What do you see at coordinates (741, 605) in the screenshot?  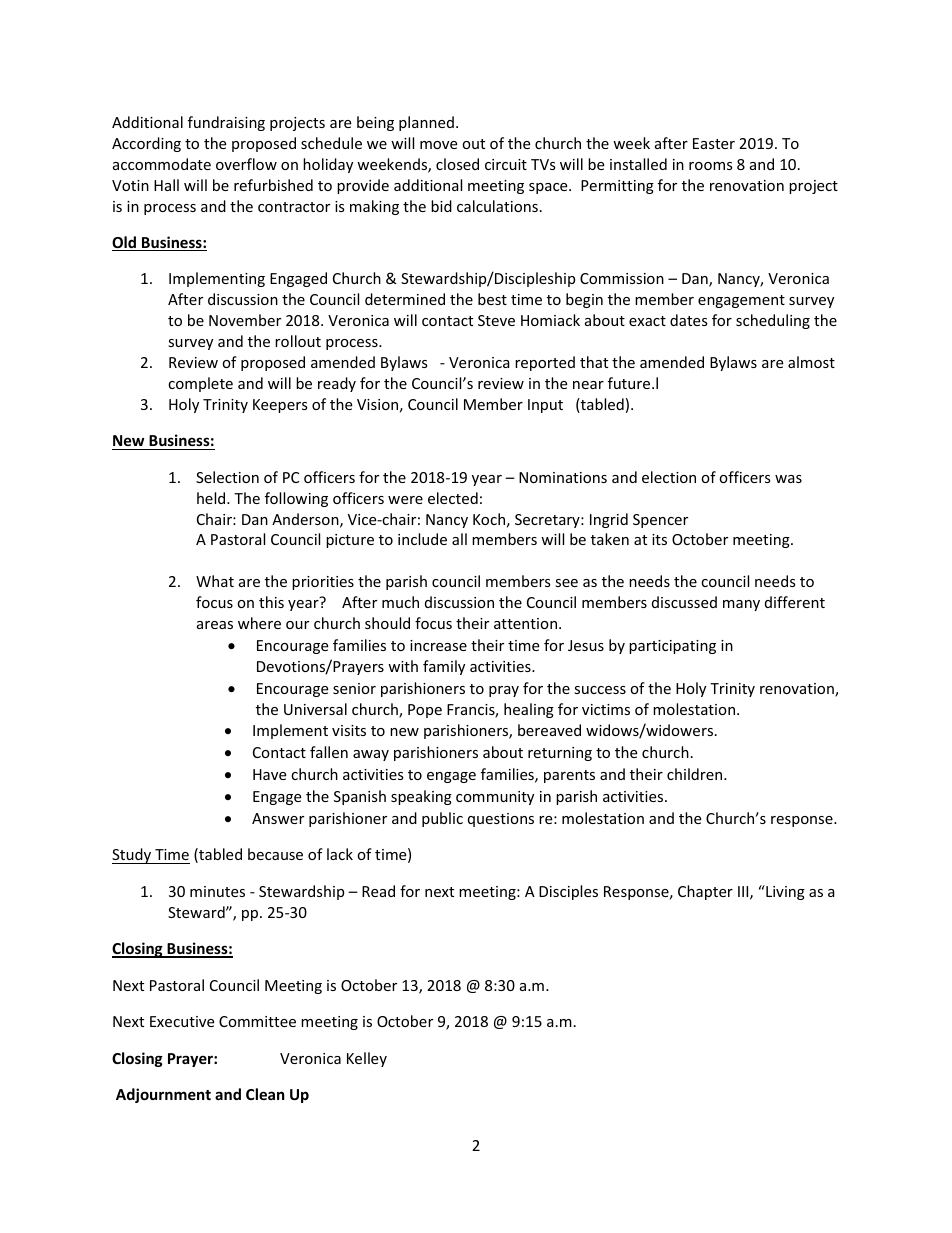 I see `many` at bounding box center [741, 605].
